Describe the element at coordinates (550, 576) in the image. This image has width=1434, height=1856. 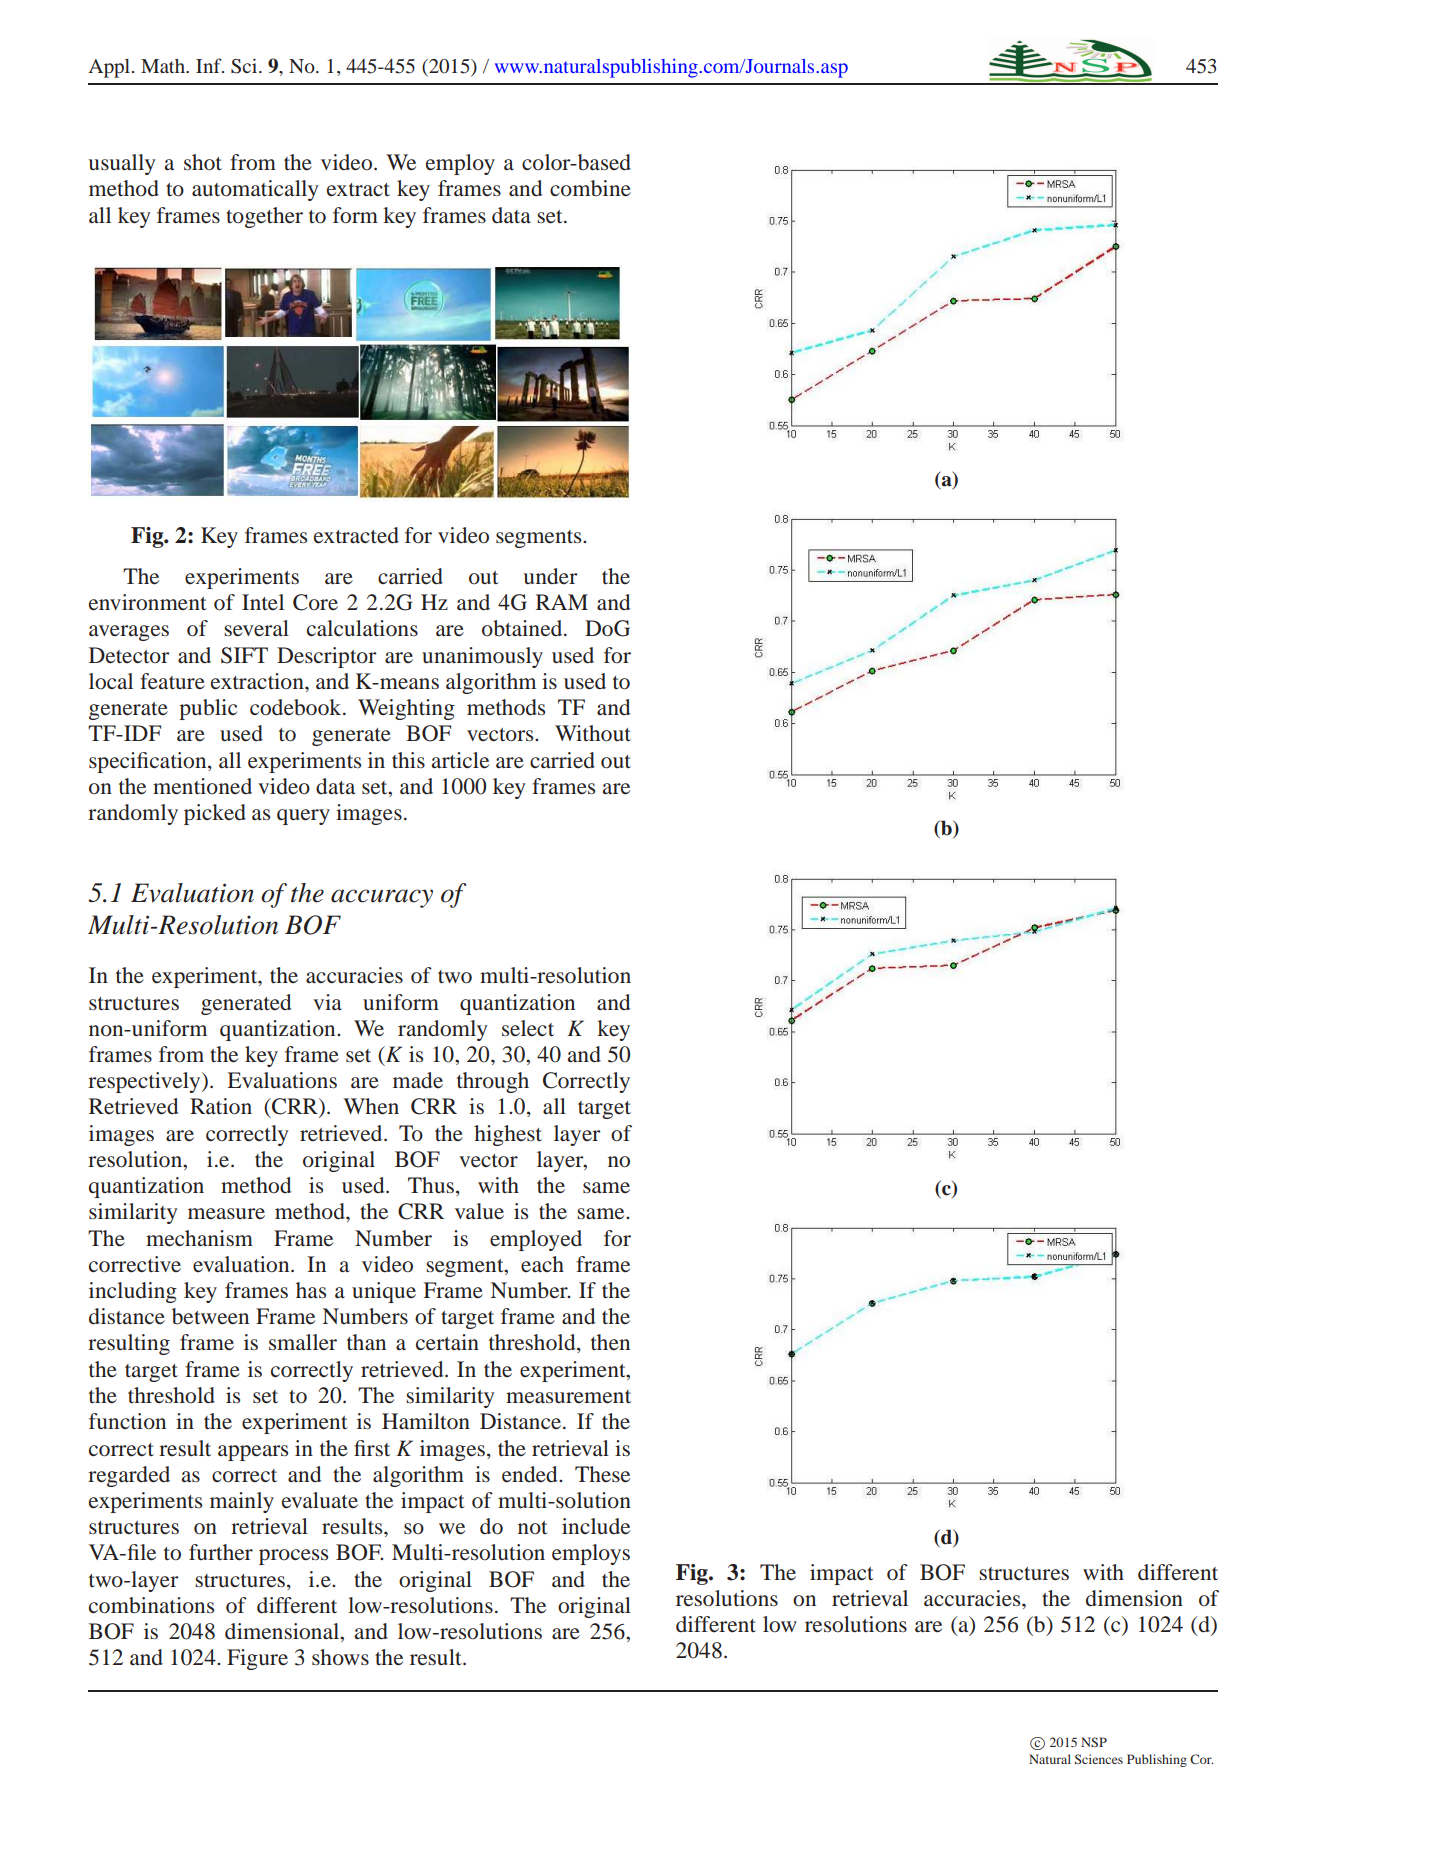
I see `under` at that location.
